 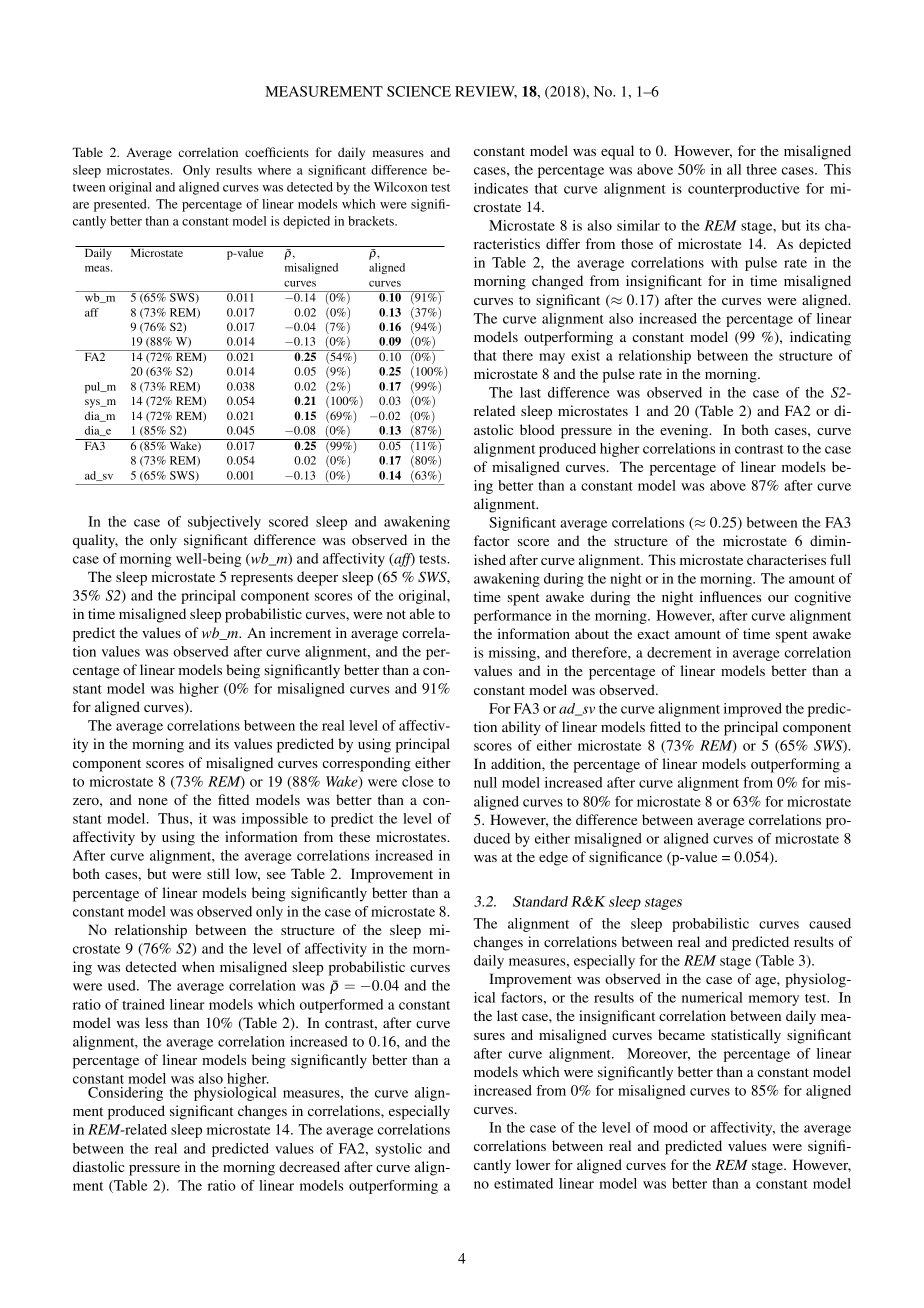 What do you see at coordinates (774, 1000) in the screenshot?
I see `memory` at bounding box center [774, 1000].
